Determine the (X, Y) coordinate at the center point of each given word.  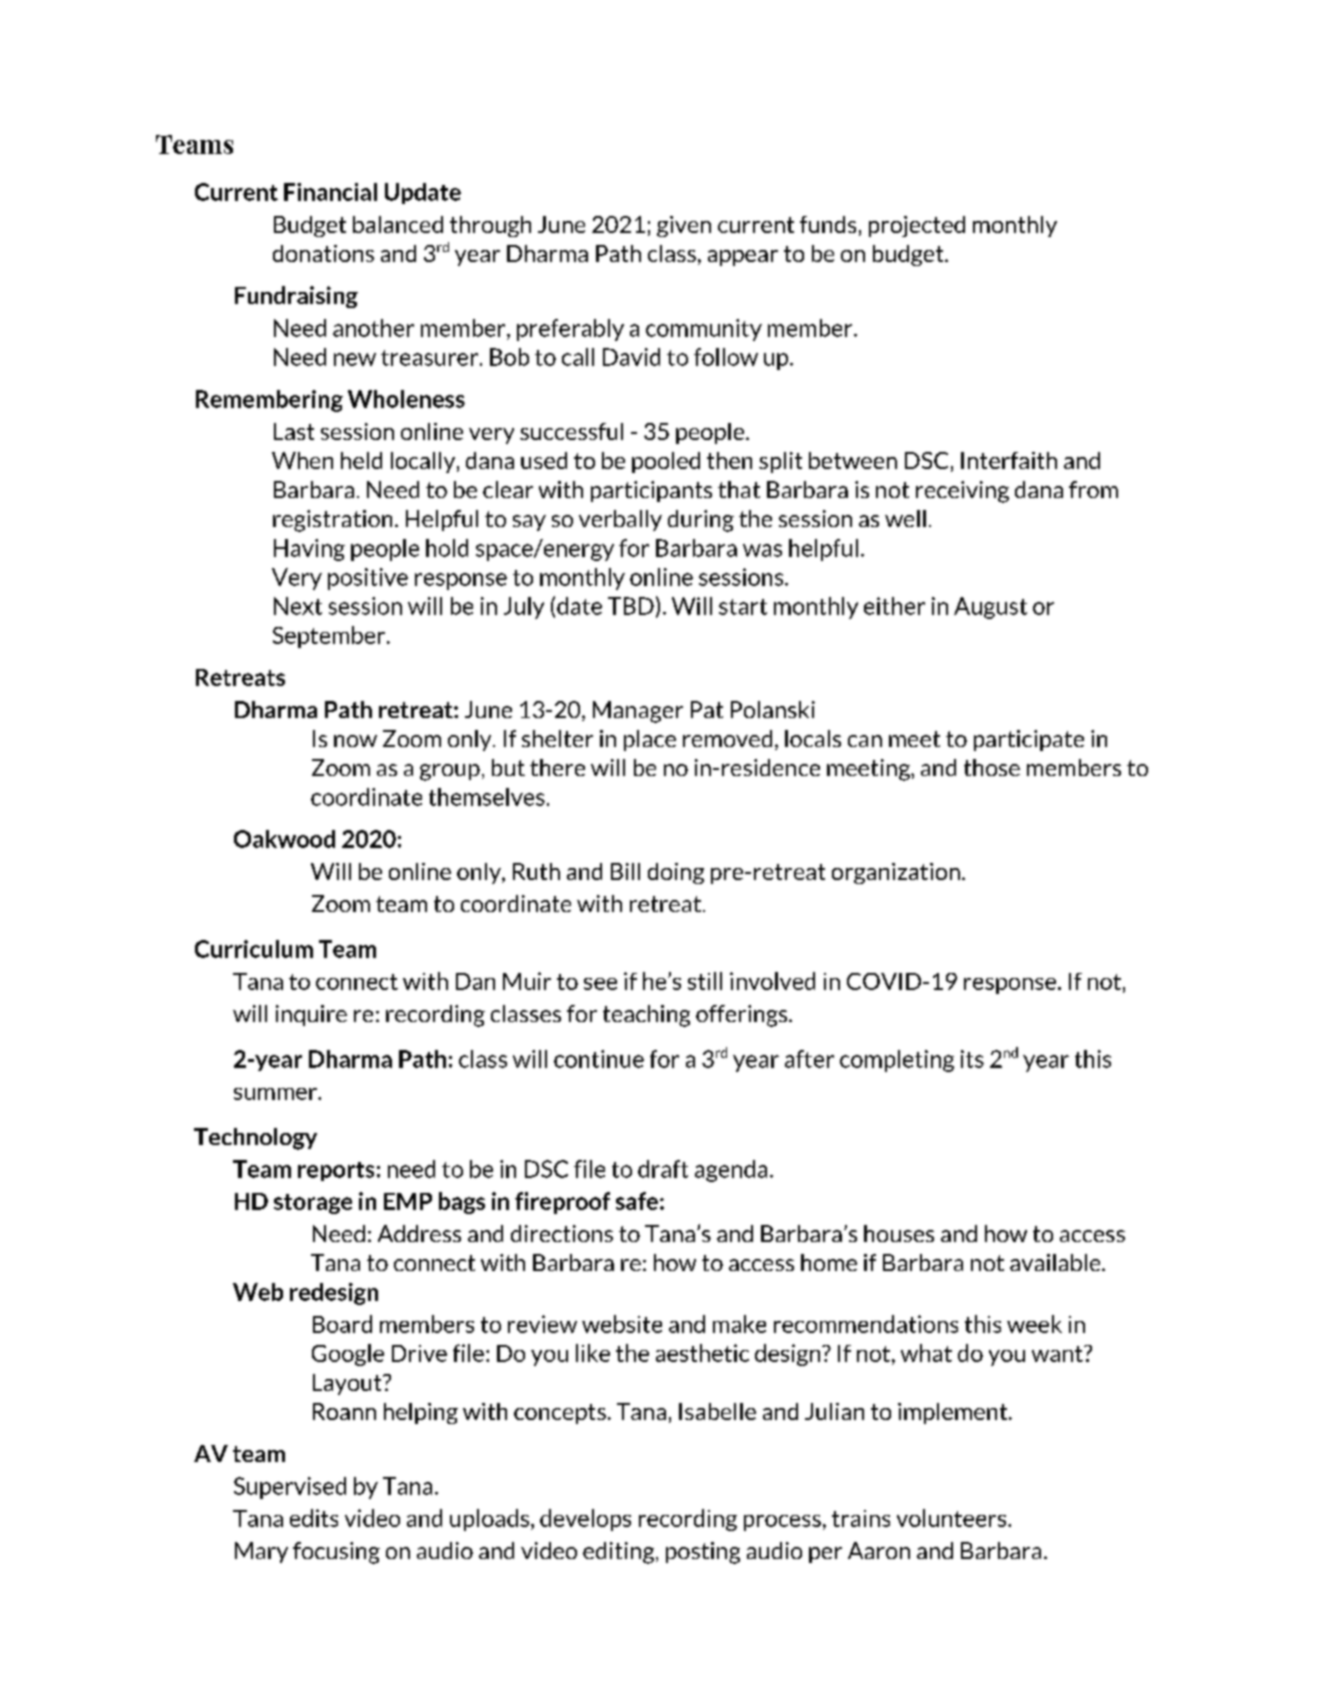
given (684, 226)
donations (323, 253)
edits (314, 1518)
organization (896, 873)
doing (676, 873)
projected (917, 226)
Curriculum (254, 949)
